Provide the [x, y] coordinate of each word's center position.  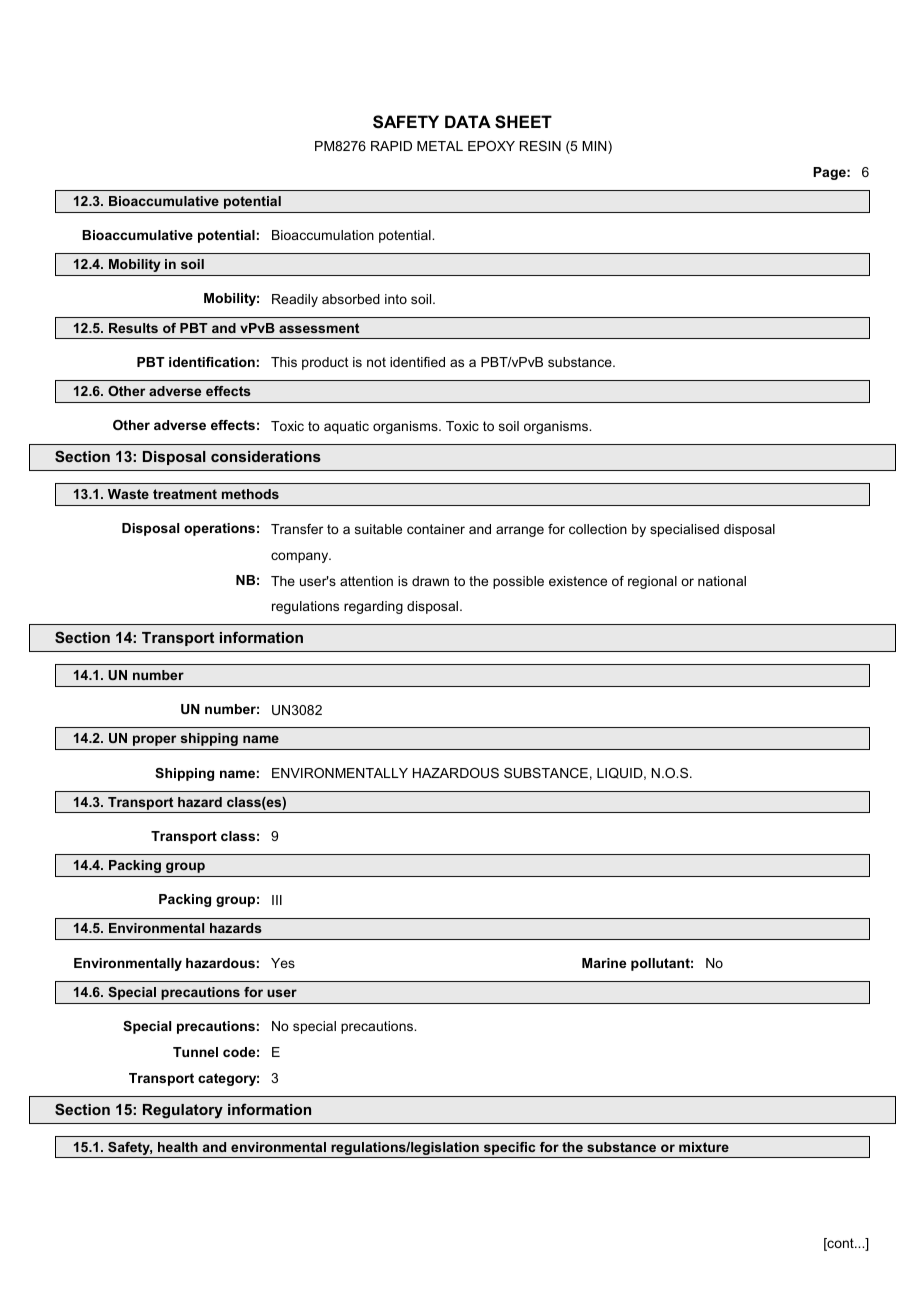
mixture [704, 1147]
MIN [595, 147]
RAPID [391, 146]
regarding [373, 607]
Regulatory [183, 1111]
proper [154, 740]
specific [509, 1148]
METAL [440, 146]
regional [652, 582]
